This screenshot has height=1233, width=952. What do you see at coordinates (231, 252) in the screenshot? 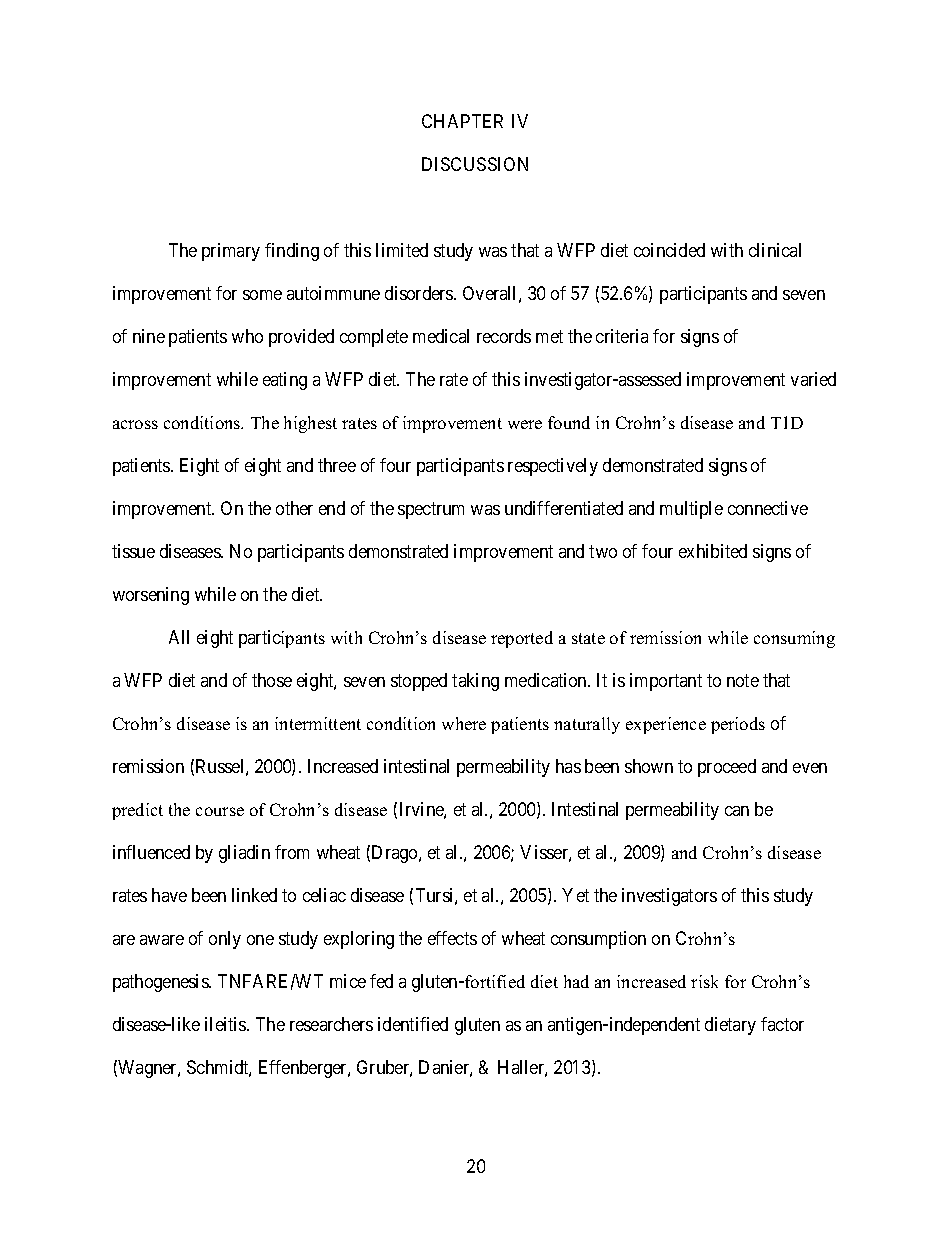
I see `primary` at bounding box center [231, 252].
